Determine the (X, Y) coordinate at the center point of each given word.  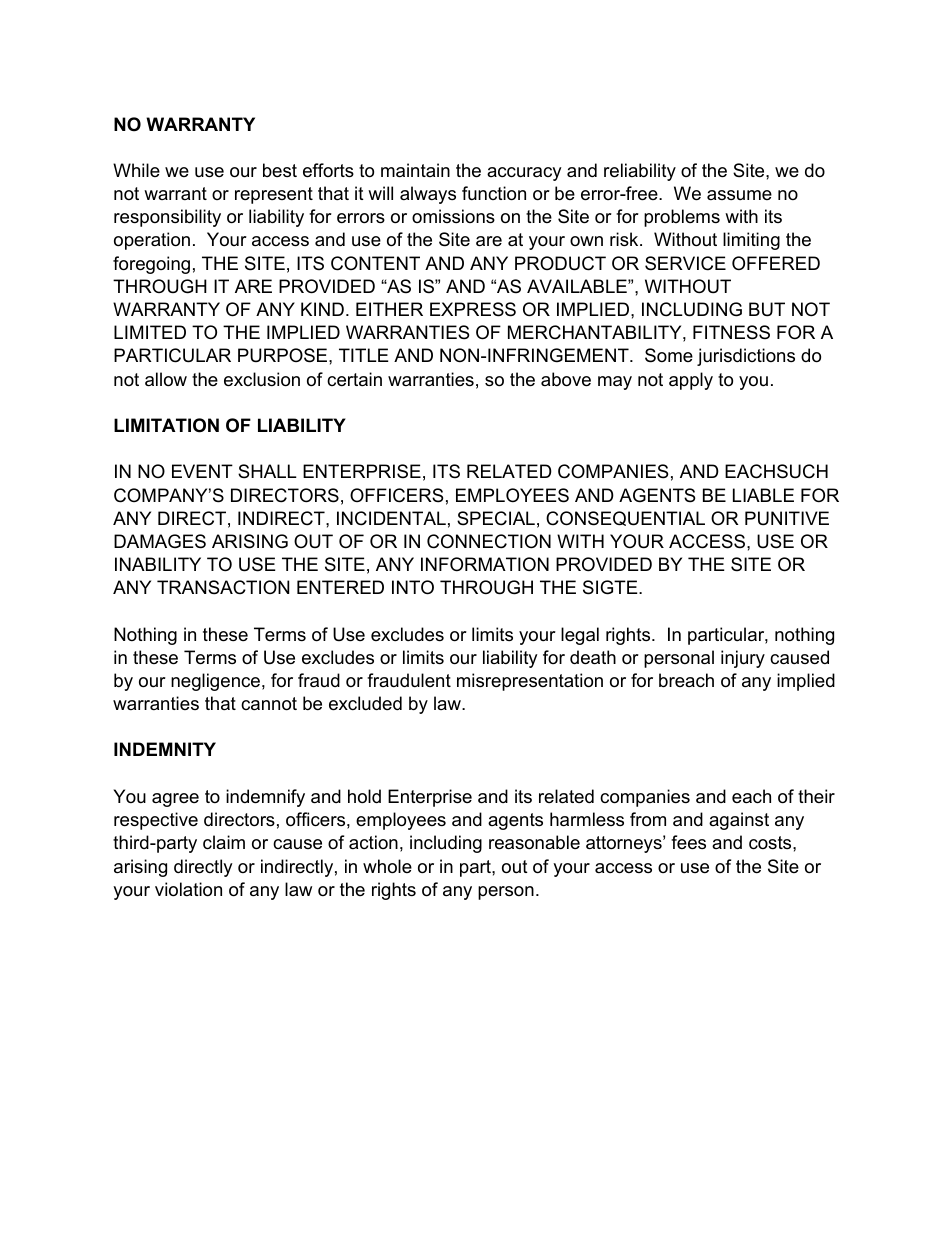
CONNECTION (489, 541)
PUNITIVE (787, 518)
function (494, 193)
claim (224, 842)
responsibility (167, 218)
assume (739, 195)
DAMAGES (160, 541)
